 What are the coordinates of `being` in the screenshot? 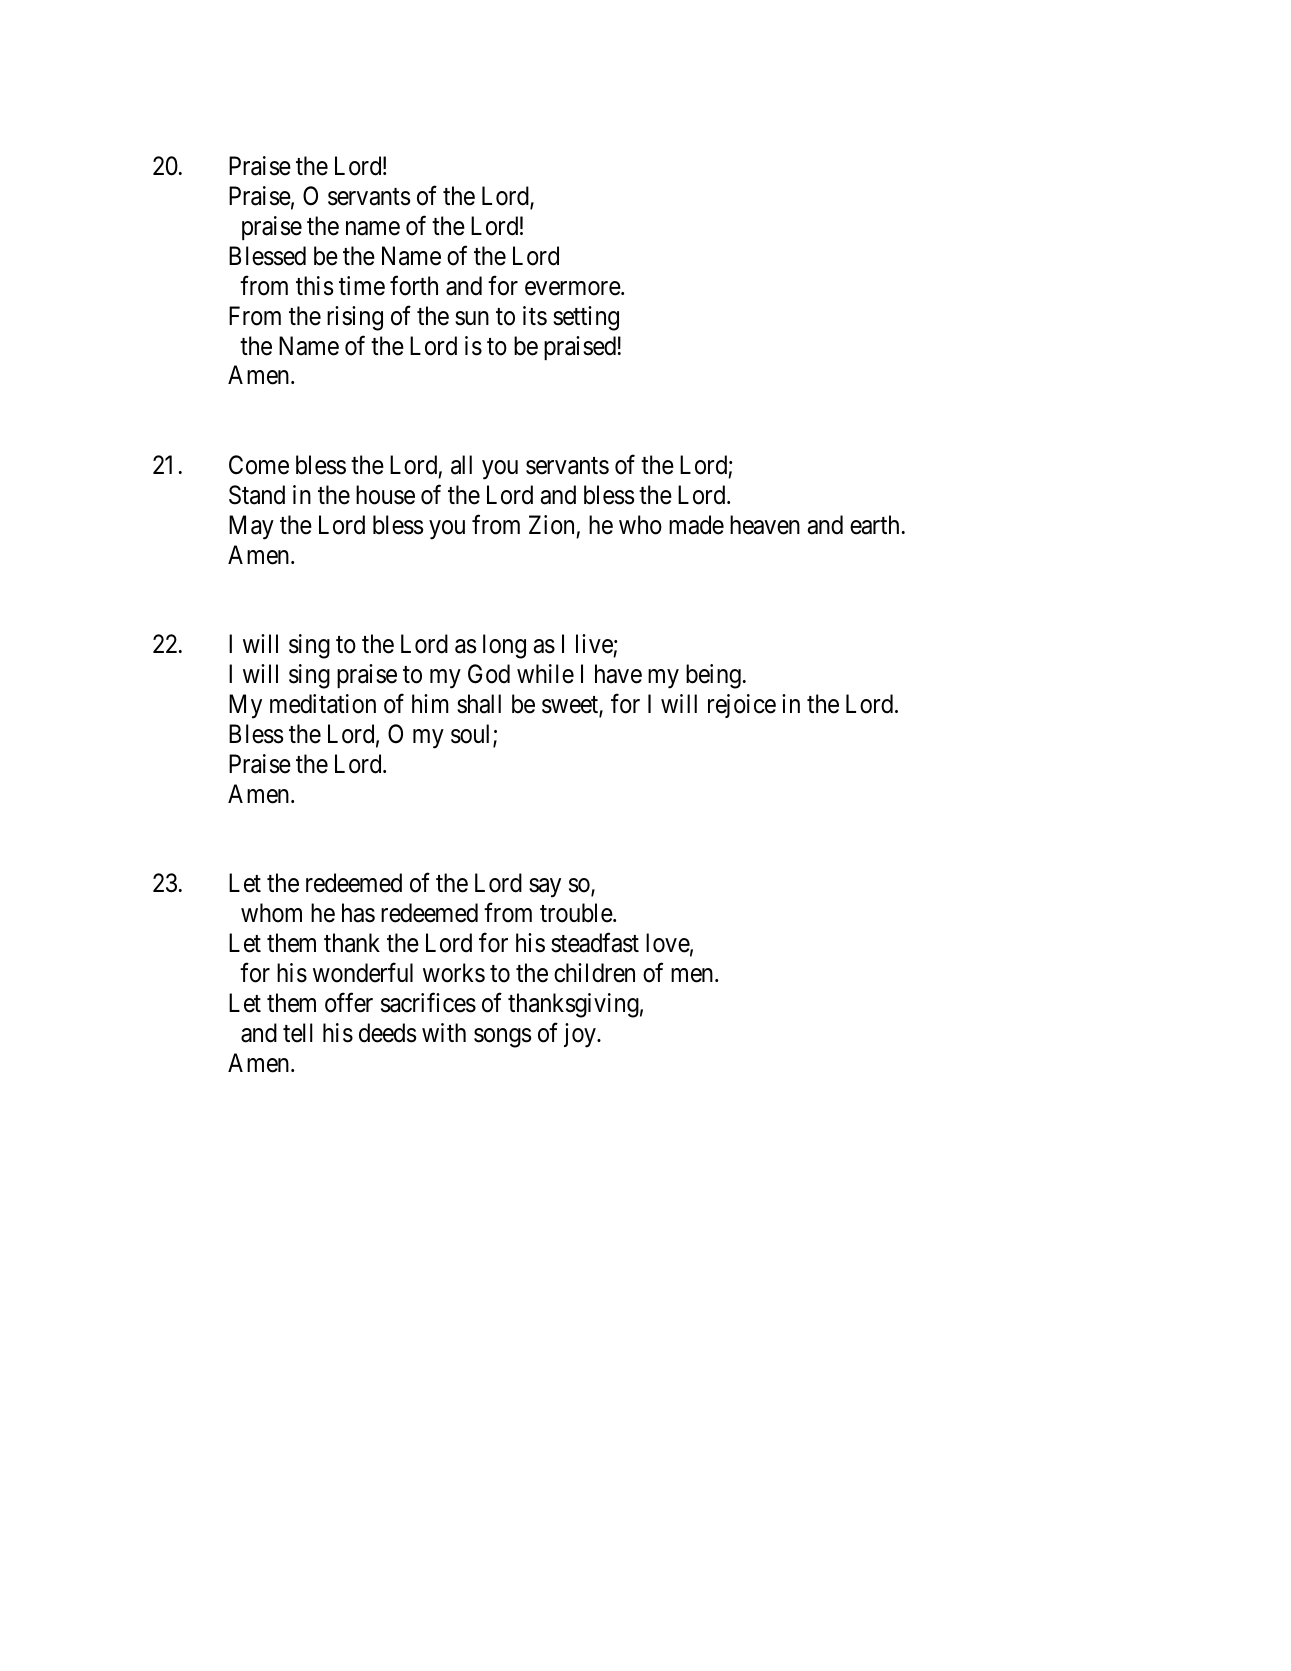 It's located at (713, 676).
